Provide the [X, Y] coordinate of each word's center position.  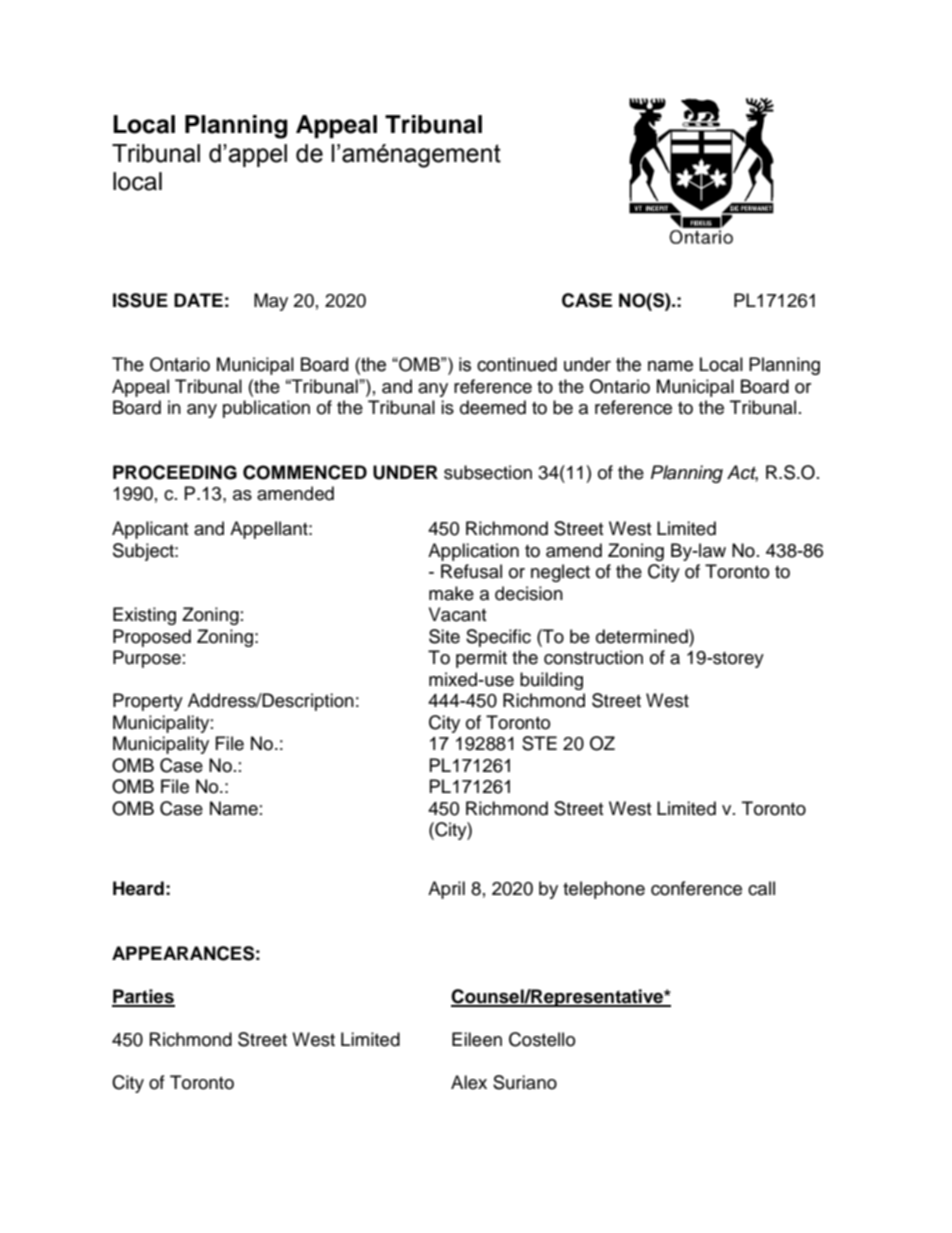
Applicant [150, 530]
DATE [198, 300]
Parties [143, 997]
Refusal [471, 571]
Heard [138, 888]
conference [696, 888]
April [446, 890]
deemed [493, 407]
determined [643, 636]
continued [517, 364]
